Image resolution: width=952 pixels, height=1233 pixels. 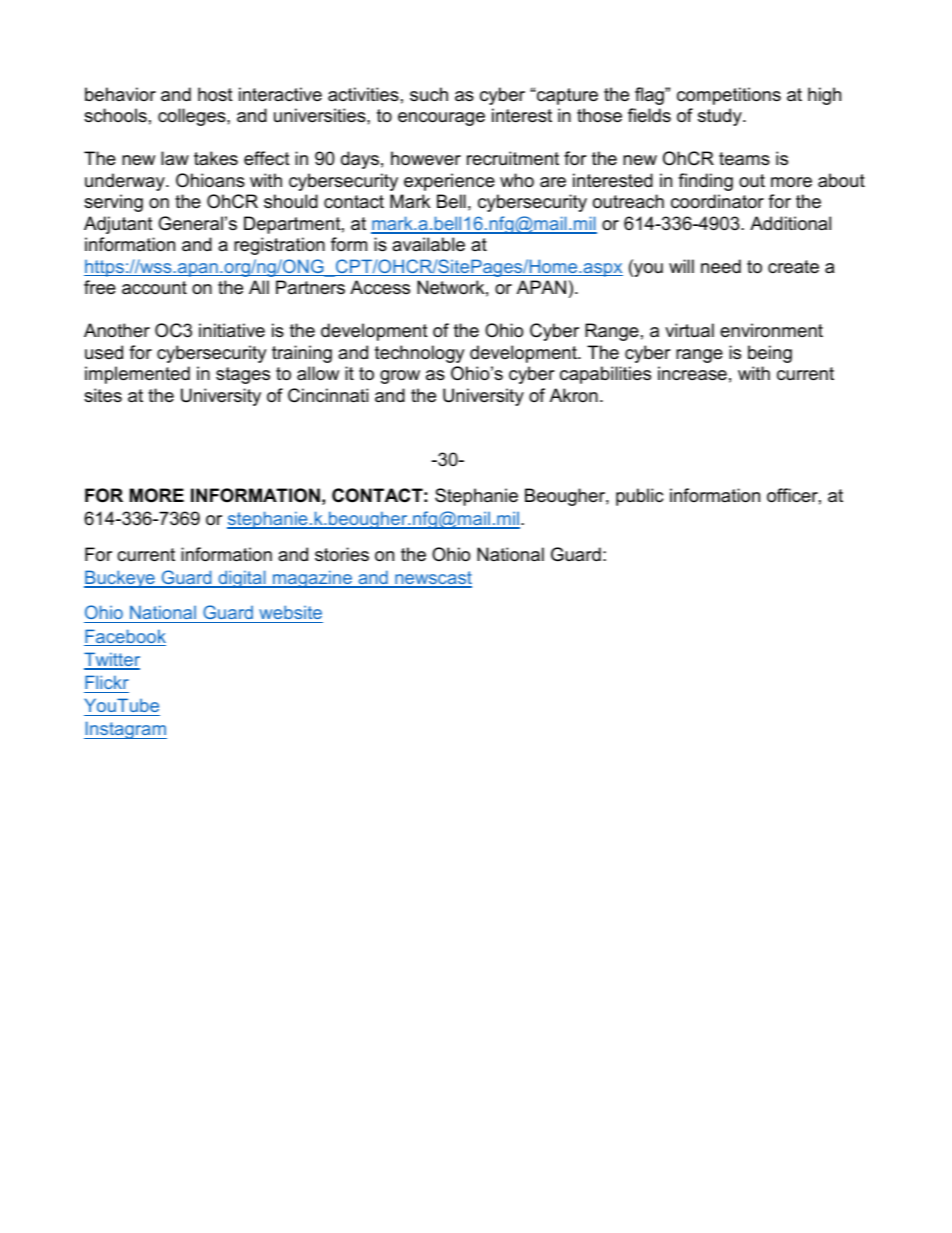 What do you see at coordinates (639, 497) in the screenshot?
I see `public` at bounding box center [639, 497].
